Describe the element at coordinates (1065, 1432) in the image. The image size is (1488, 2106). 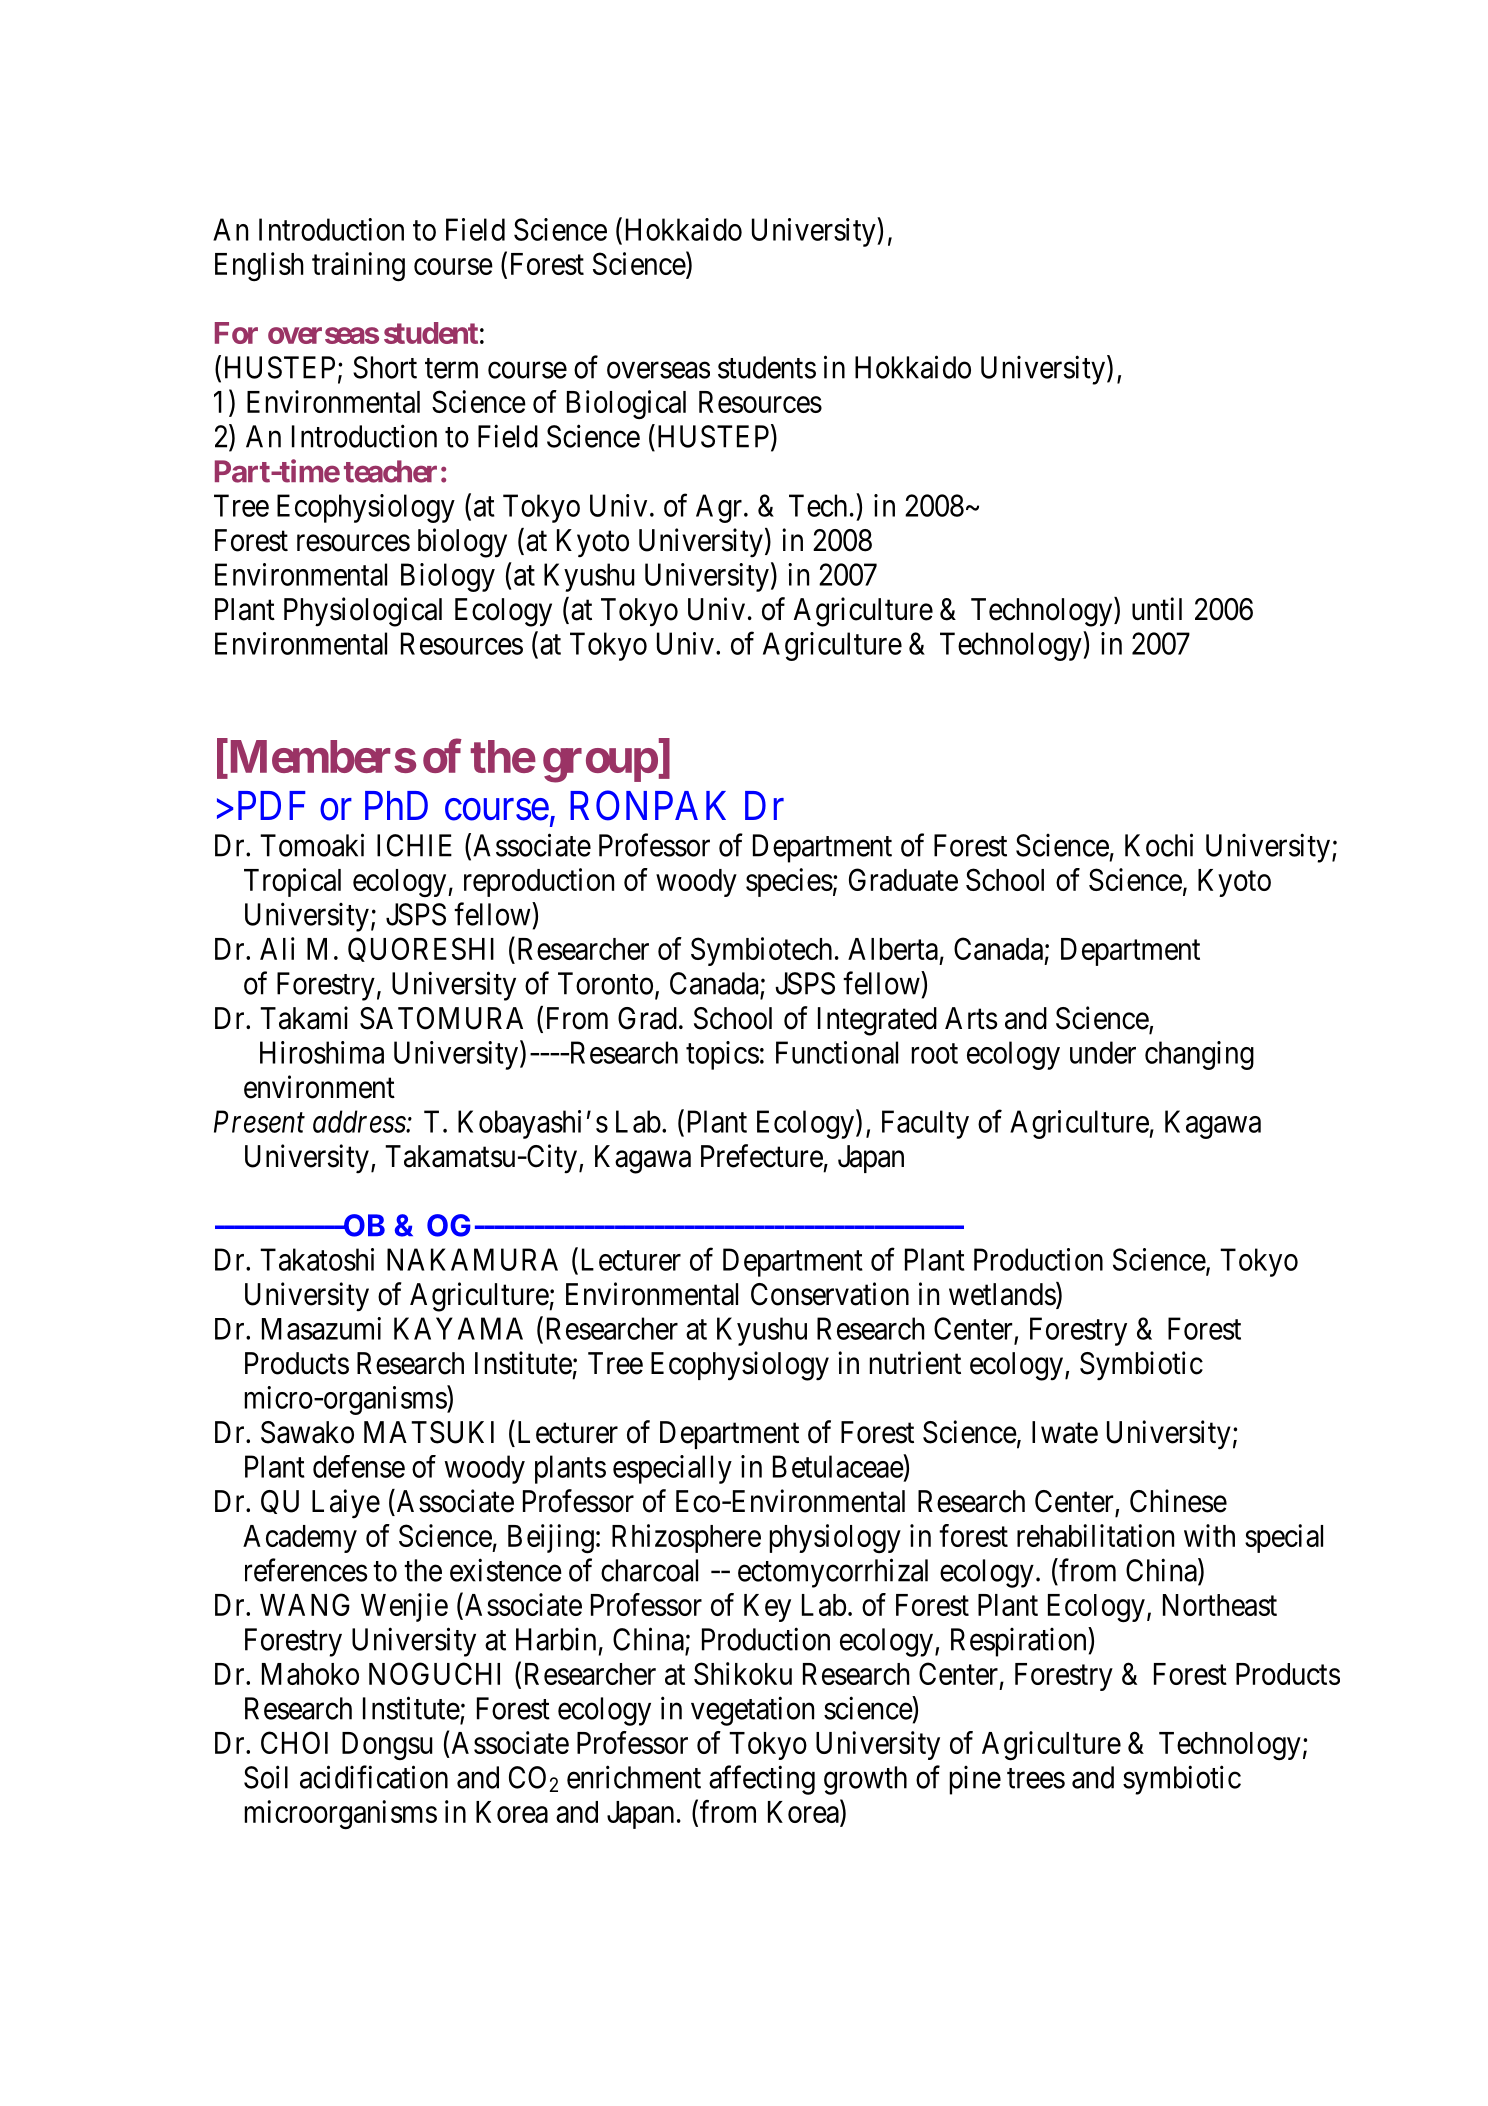
I see `Iwate` at that location.
